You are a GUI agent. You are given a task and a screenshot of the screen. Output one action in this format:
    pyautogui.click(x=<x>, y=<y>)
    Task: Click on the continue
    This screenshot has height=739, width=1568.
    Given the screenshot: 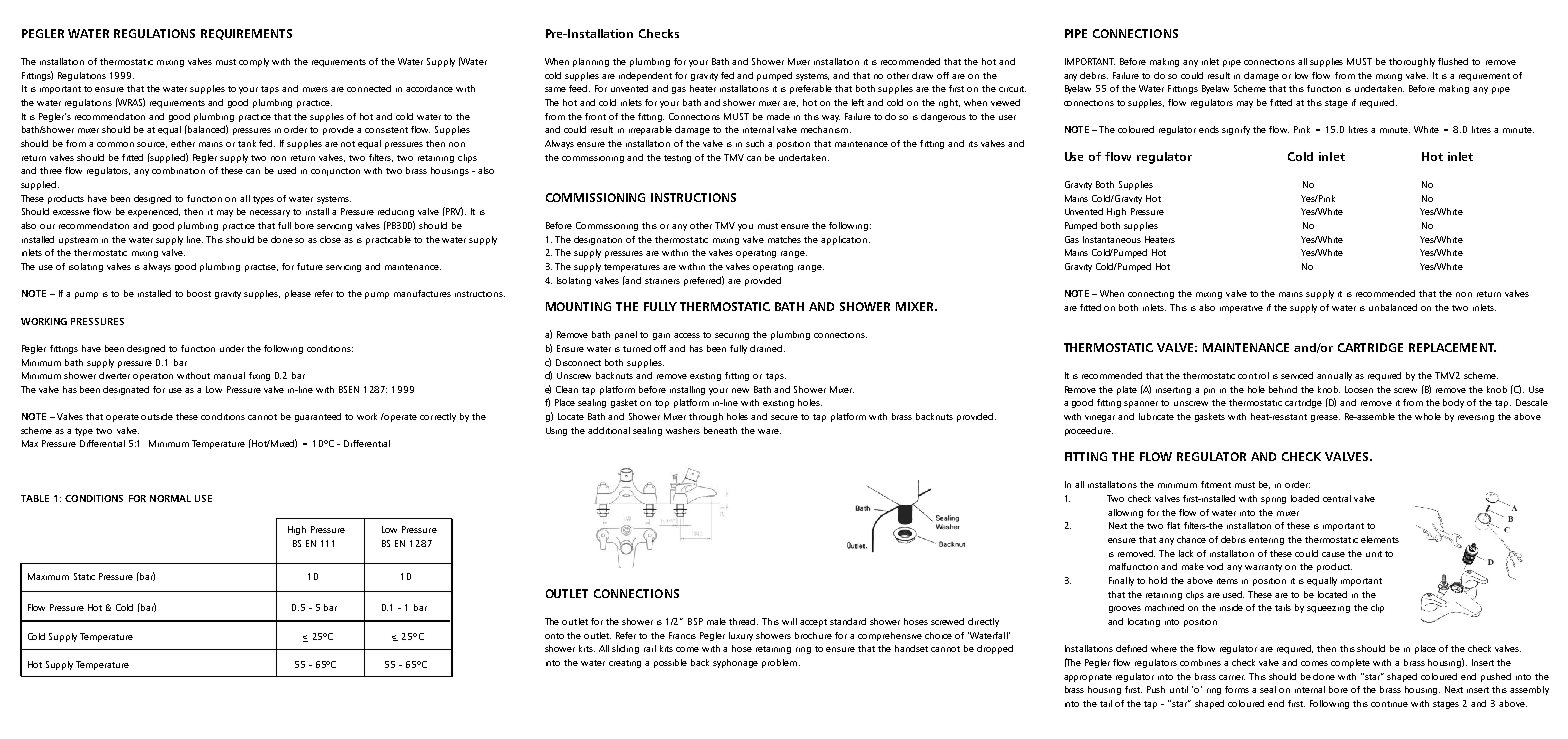 What is the action you would take?
    pyautogui.click(x=1389, y=704)
